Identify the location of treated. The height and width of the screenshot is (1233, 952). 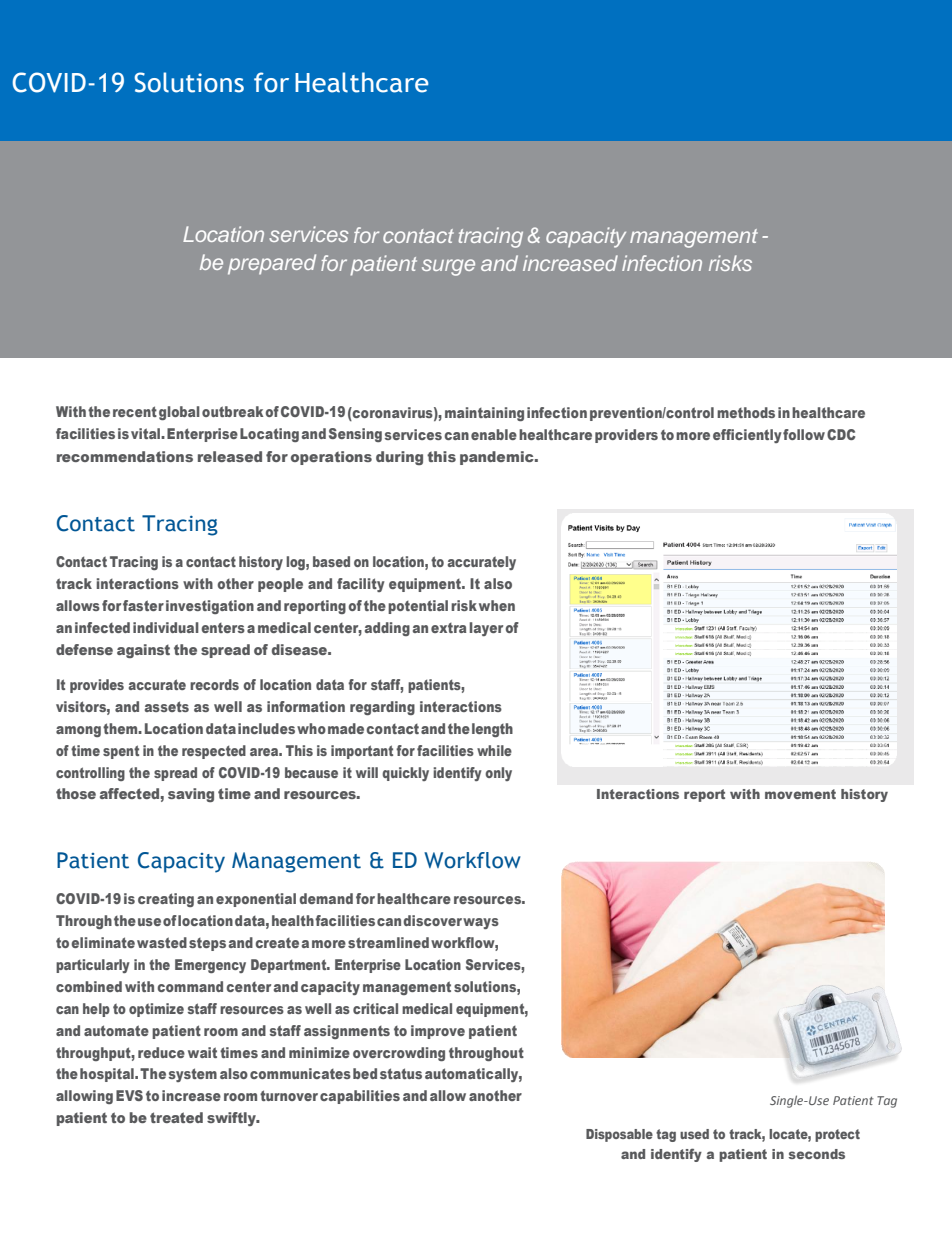
(176, 1117).
